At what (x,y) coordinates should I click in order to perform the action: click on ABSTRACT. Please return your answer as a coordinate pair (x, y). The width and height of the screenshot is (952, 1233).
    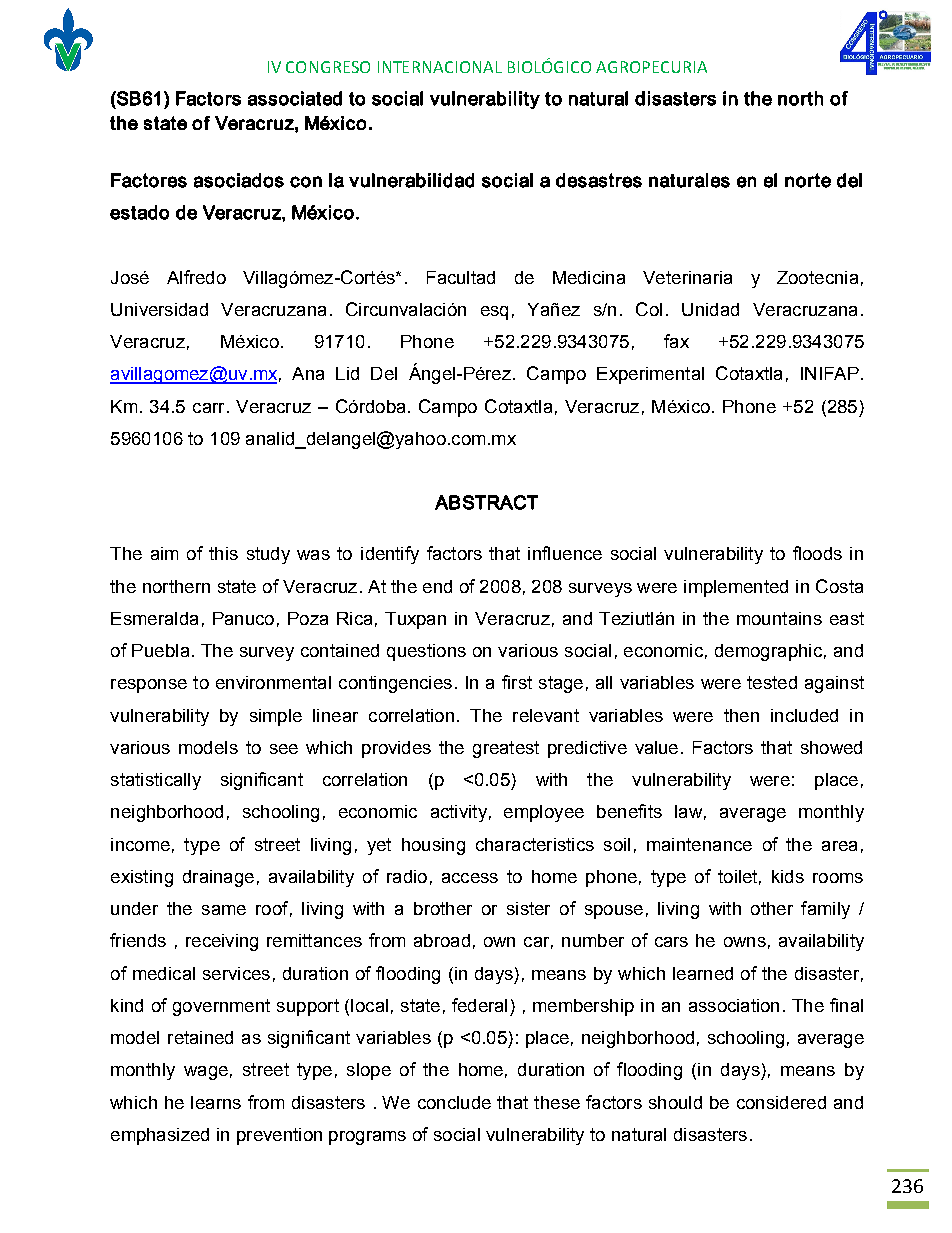
    Looking at the image, I should click on (486, 502).
